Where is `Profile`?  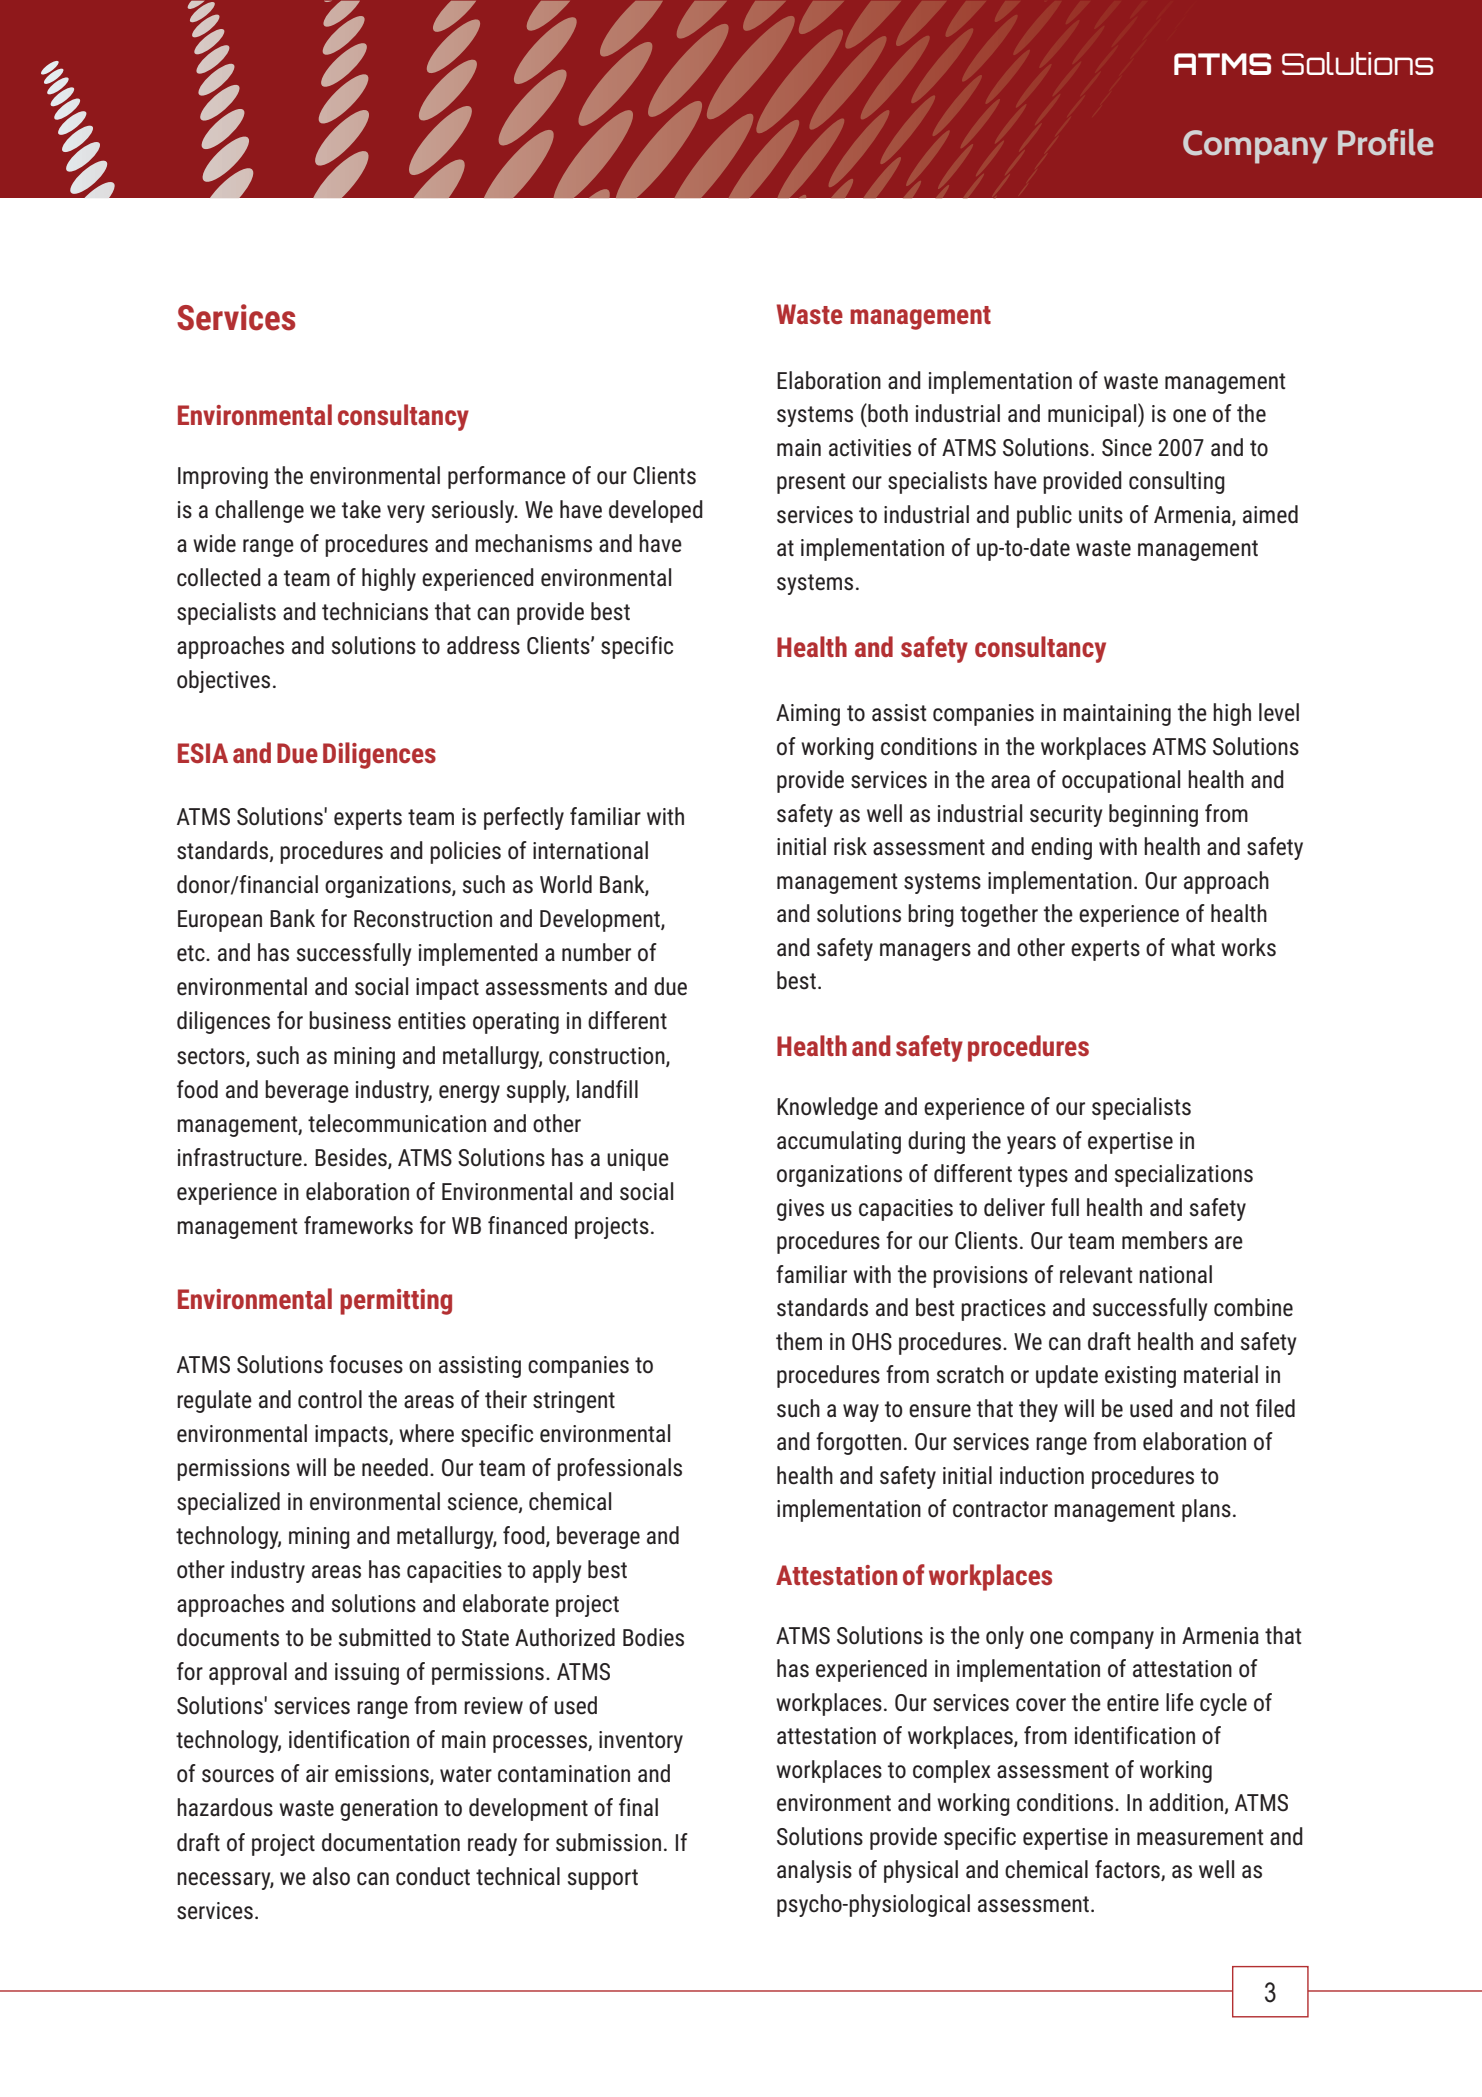 Profile is located at coordinates (1386, 142).
